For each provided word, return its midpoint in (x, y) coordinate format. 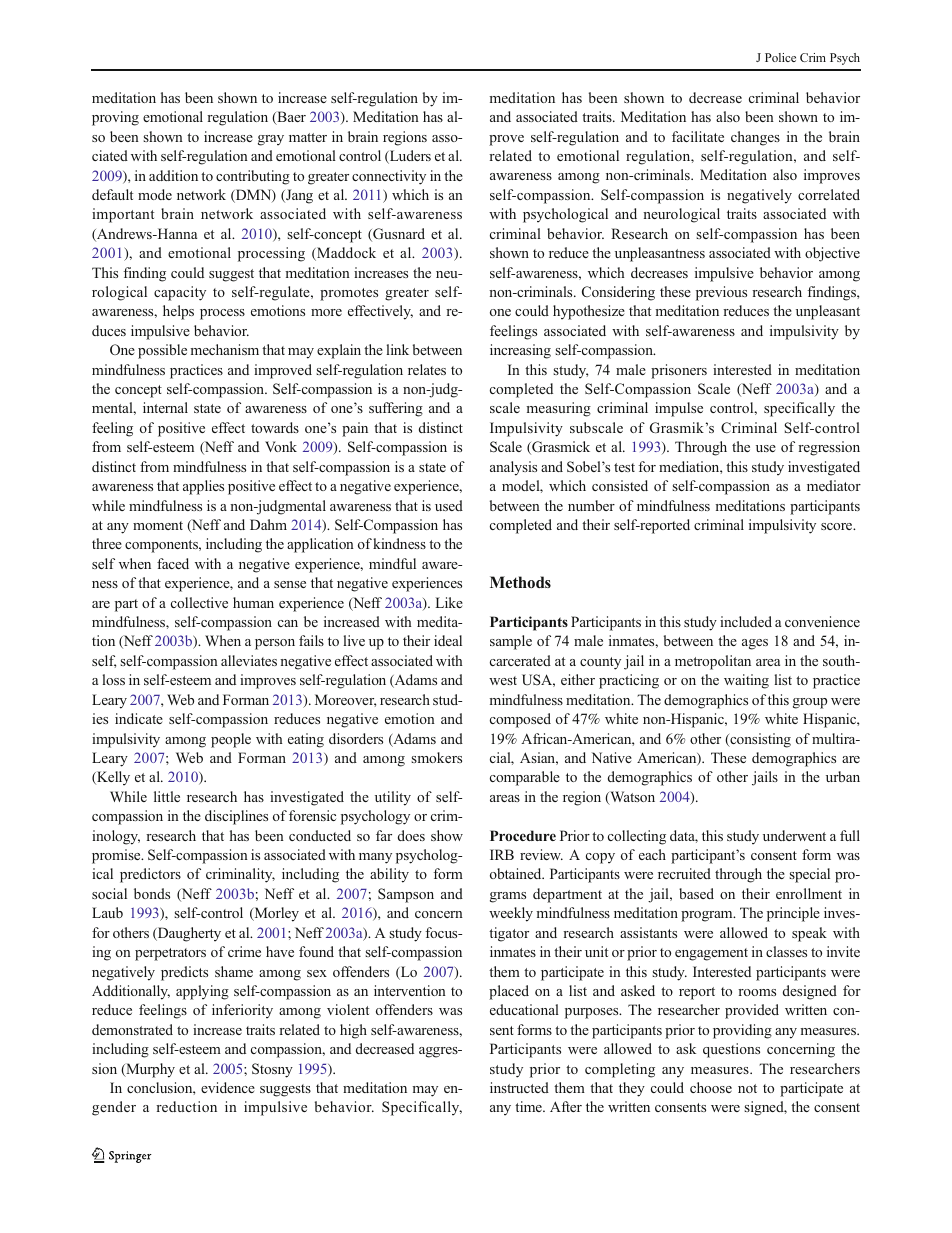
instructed (519, 1087)
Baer (290, 118)
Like (449, 602)
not (747, 1088)
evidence (228, 1087)
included (746, 621)
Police (780, 57)
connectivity (389, 177)
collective (199, 602)
